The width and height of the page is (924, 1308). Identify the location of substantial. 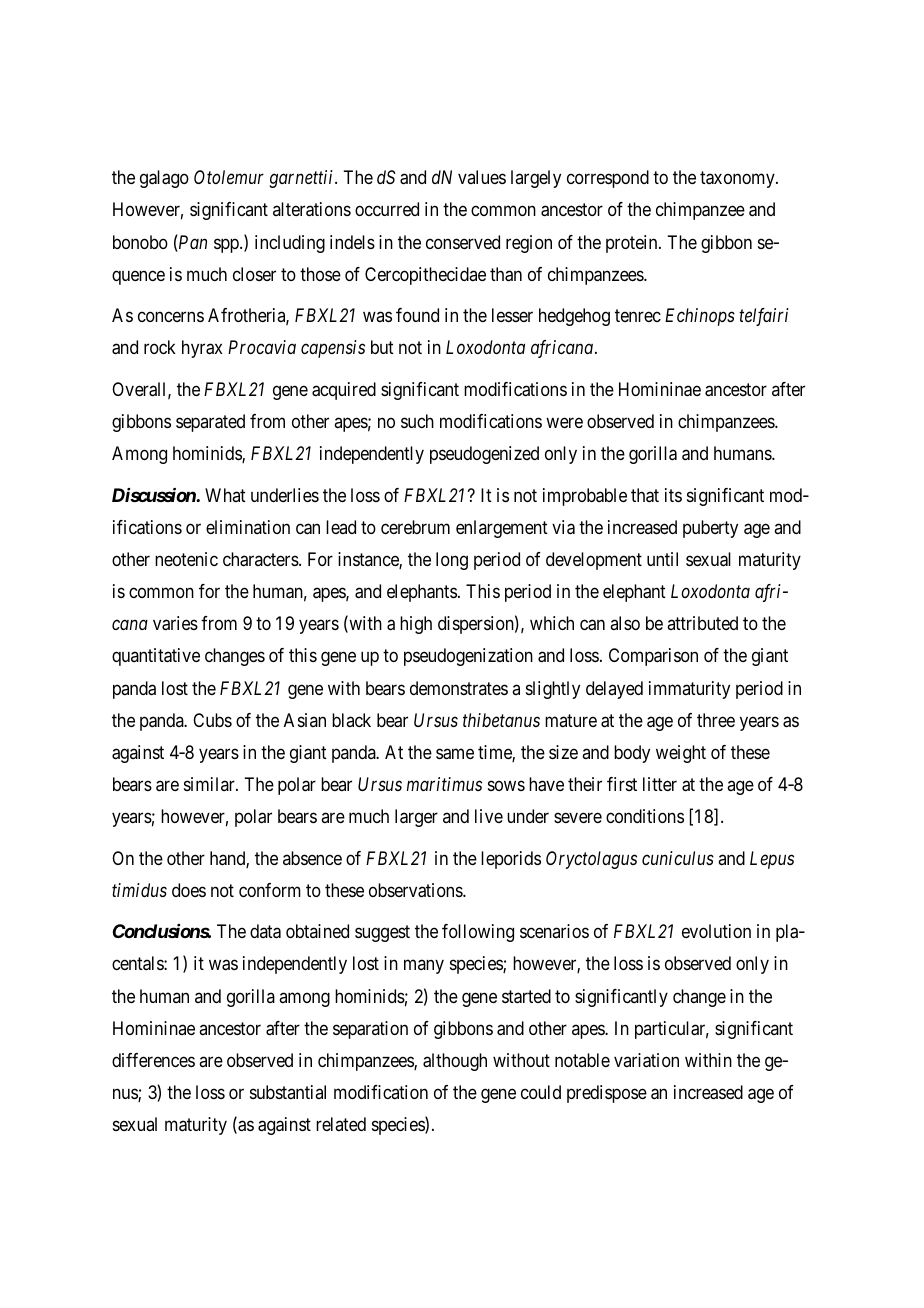
(288, 1092).
